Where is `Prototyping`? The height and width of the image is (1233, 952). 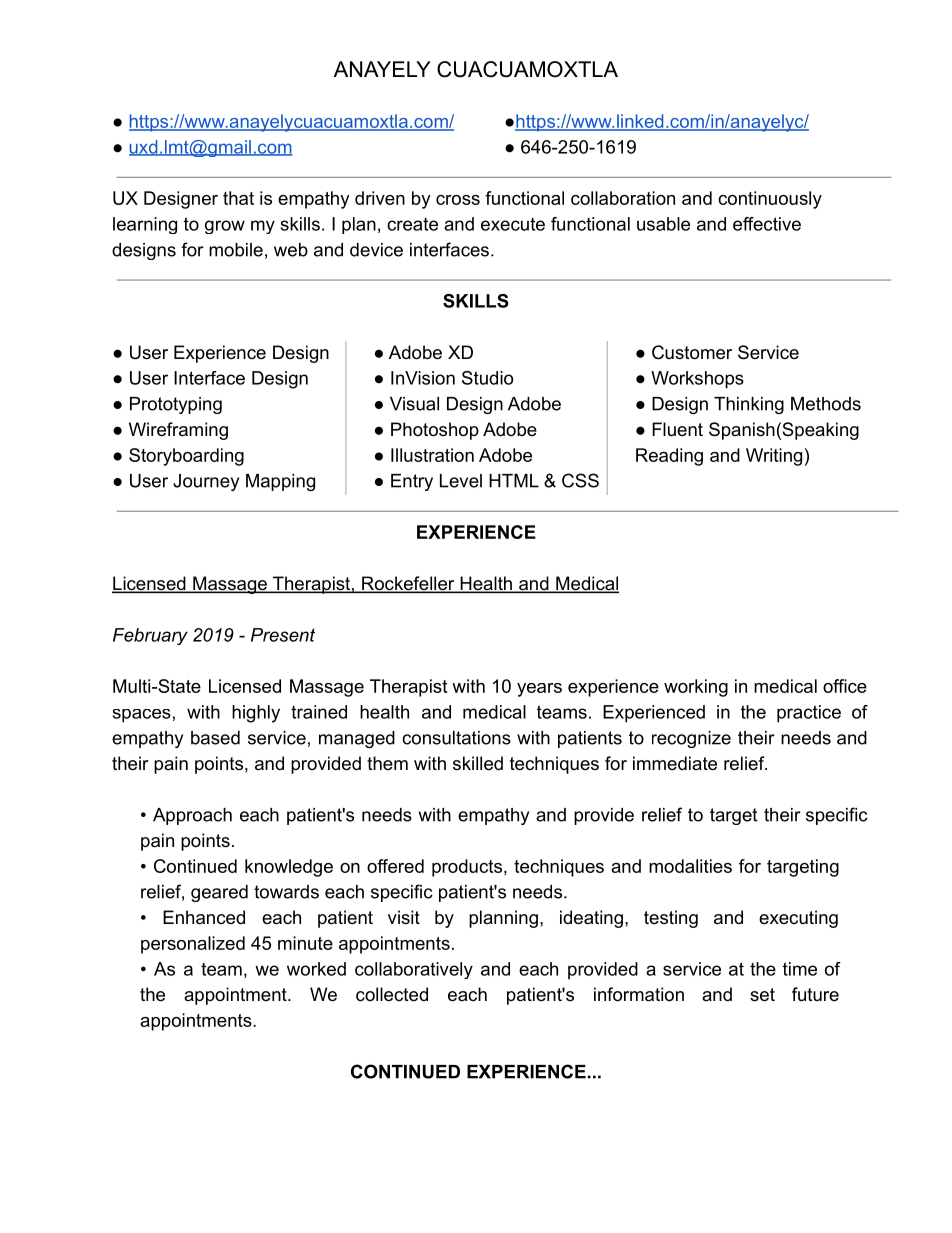 Prototyping is located at coordinates (176, 405).
